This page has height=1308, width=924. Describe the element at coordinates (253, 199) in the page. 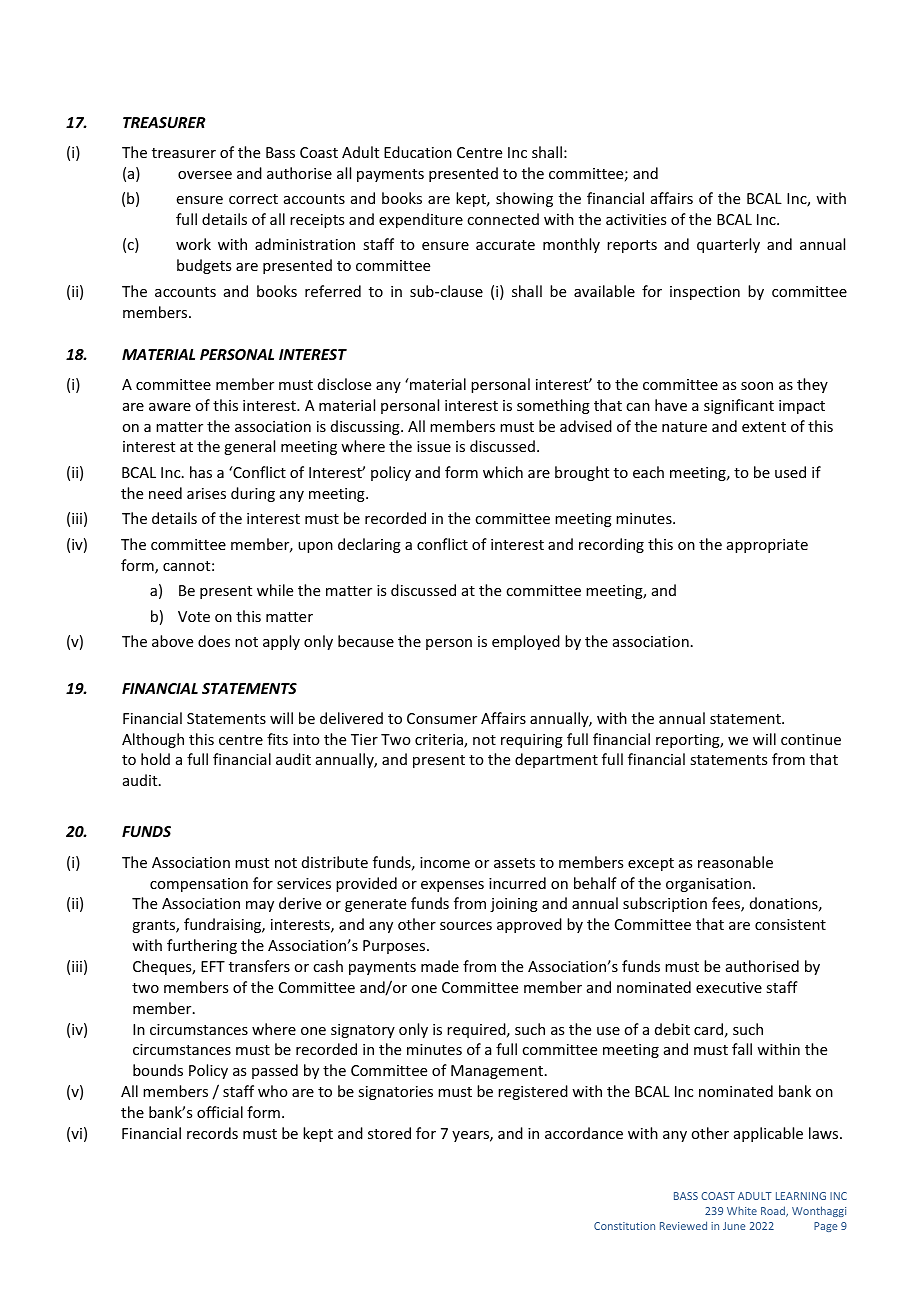

I see `correct` at that location.
